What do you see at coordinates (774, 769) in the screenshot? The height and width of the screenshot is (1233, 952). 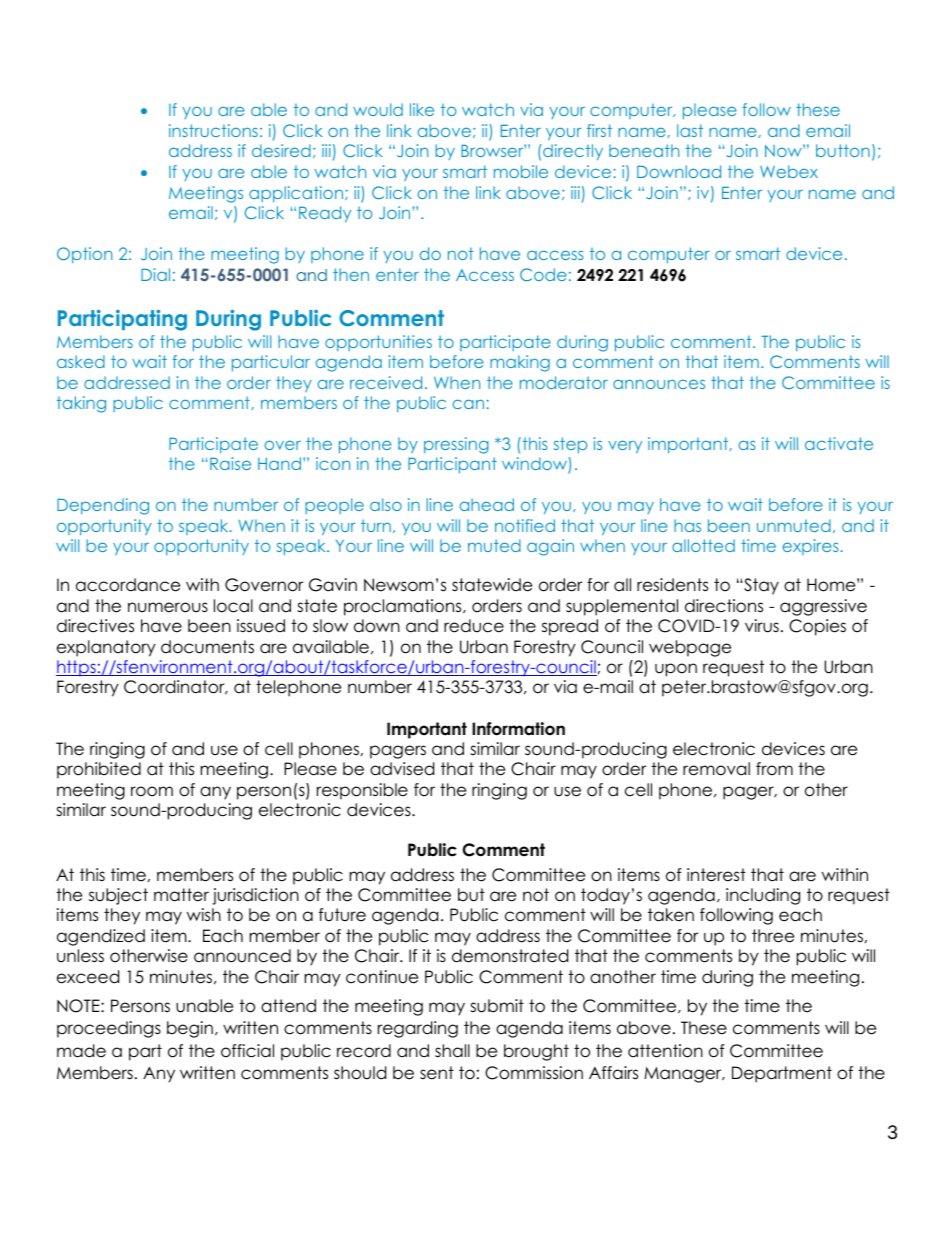 I see `from` at bounding box center [774, 769].
